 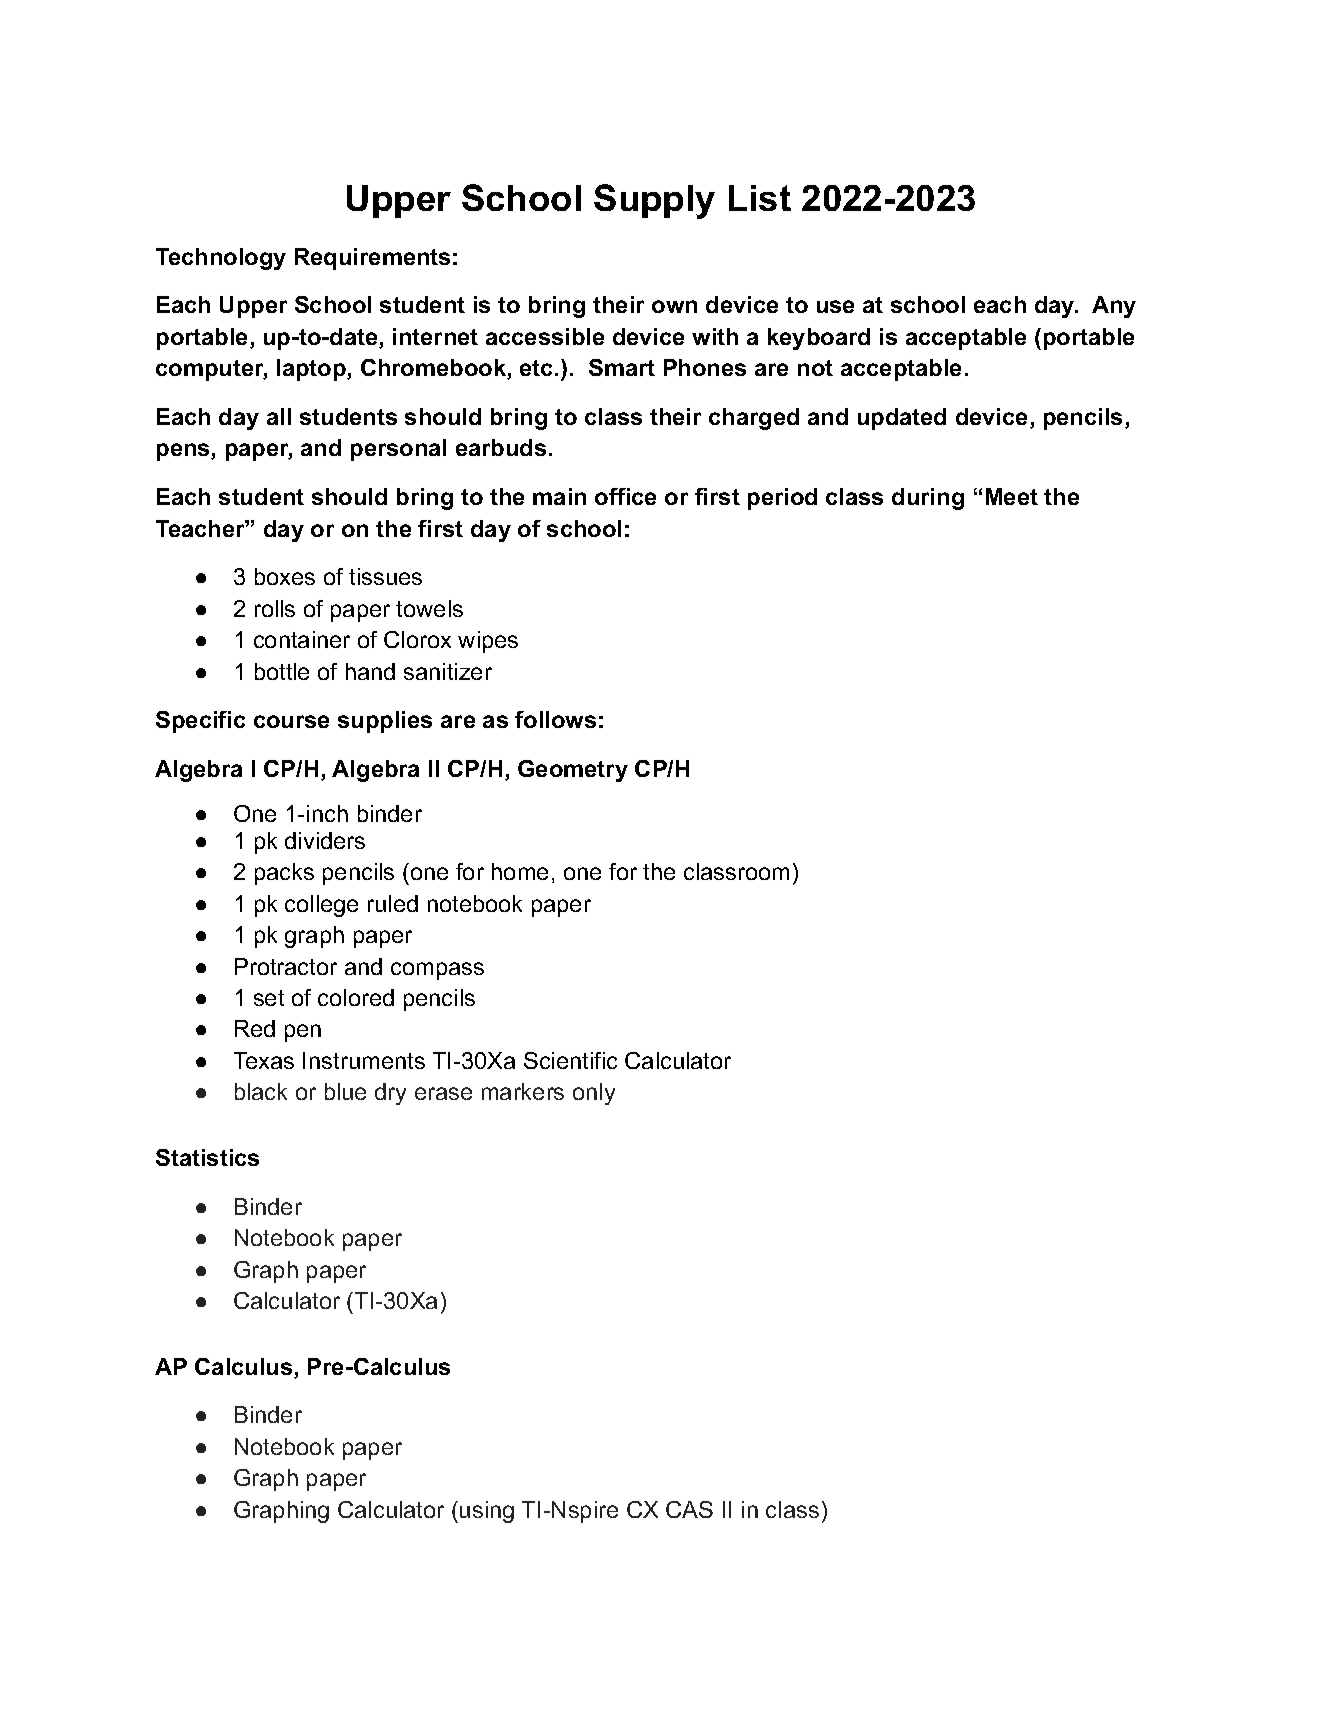 I want to click on Geometry, so click(x=573, y=771).
